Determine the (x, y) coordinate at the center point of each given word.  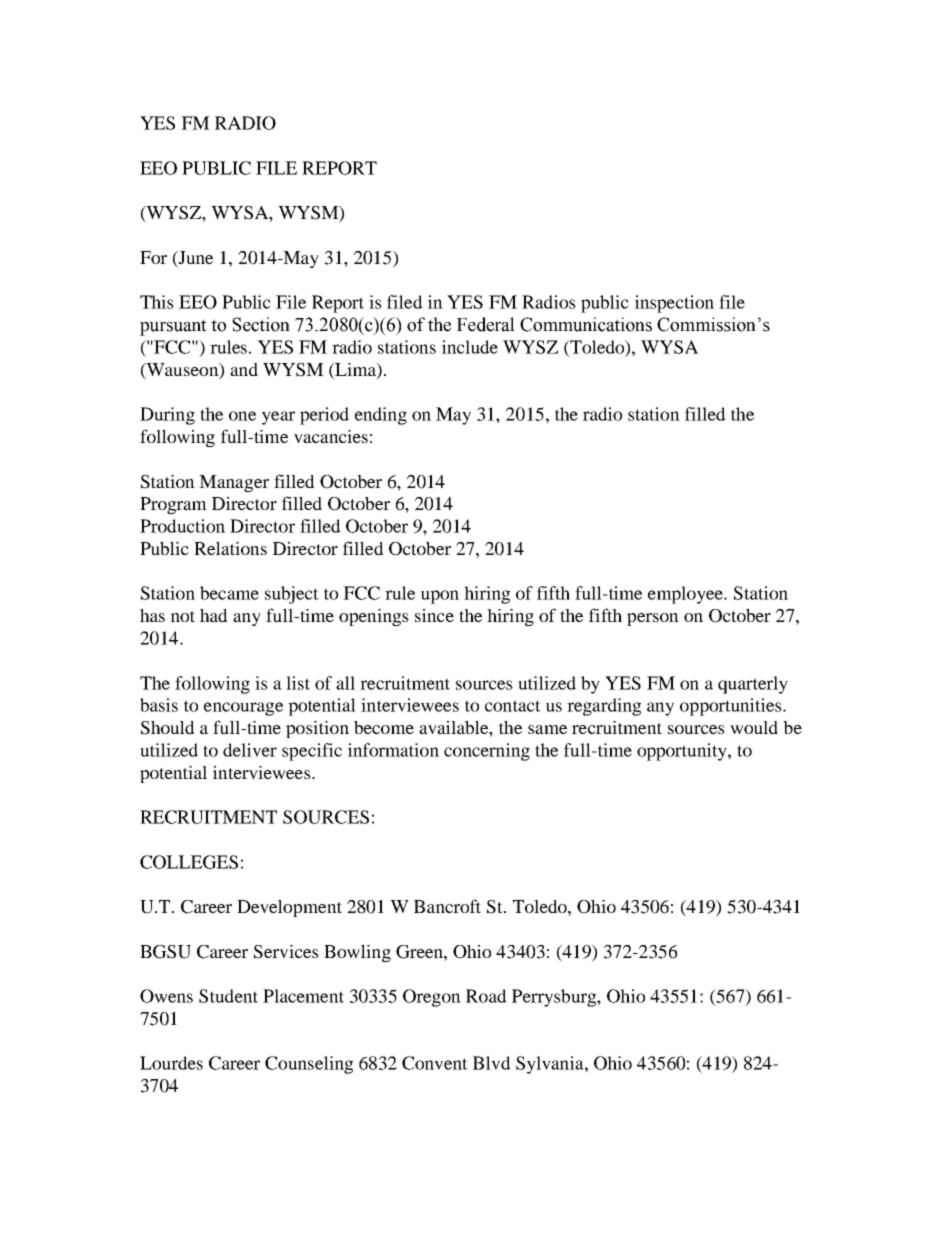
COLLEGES (189, 862)
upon (440, 597)
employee (687, 595)
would (754, 727)
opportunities (732, 707)
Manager (234, 483)
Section (261, 324)
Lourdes (171, 1063)
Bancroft (447, 906)
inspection (674, 304)
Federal (486, 324)
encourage (243, 709)
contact (513, 706)
